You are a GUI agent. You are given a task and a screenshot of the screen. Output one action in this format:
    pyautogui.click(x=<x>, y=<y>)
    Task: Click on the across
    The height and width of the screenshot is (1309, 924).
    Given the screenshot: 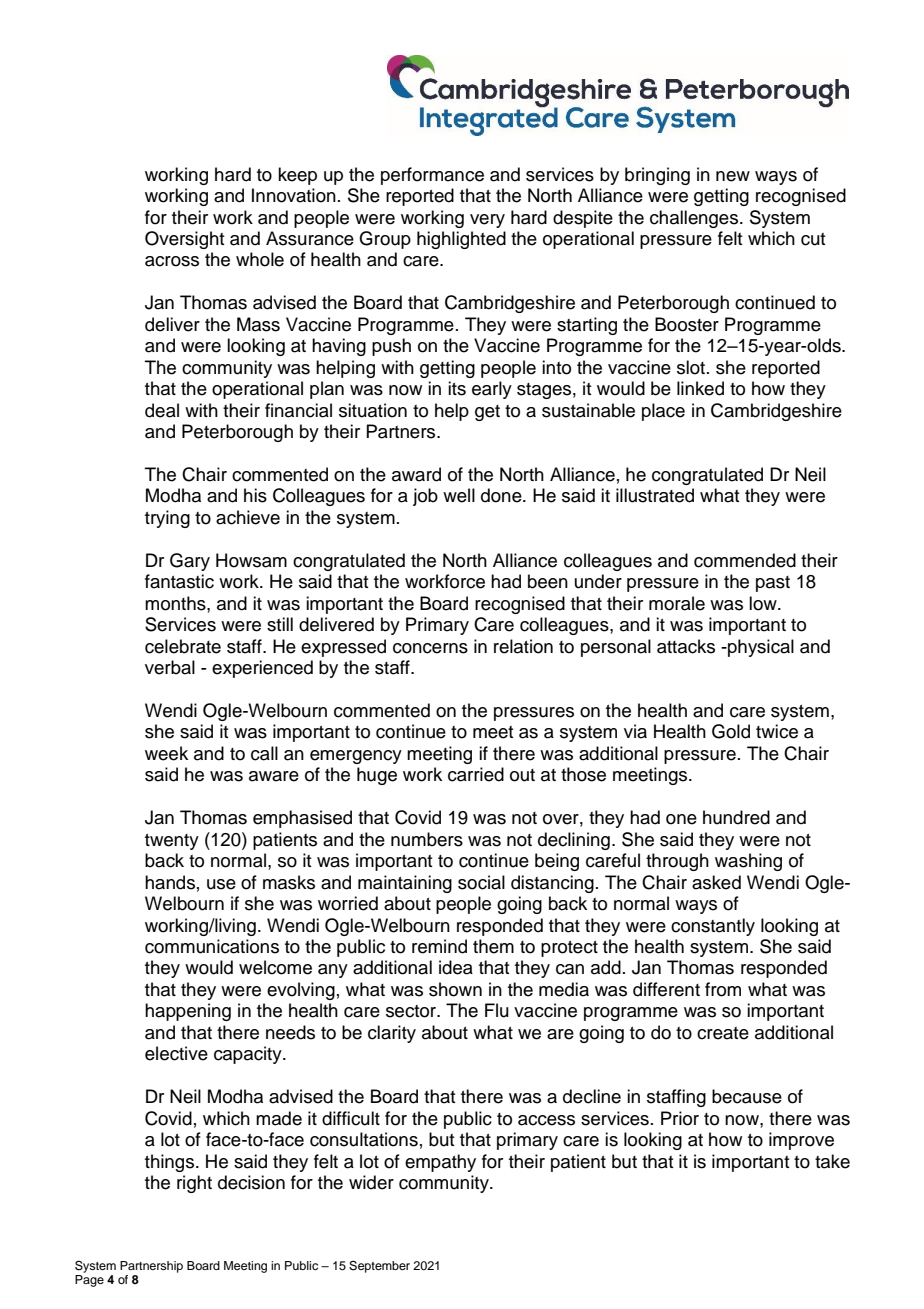 What is the action you would take?
    pyautogui.click(x=172, y=261)
